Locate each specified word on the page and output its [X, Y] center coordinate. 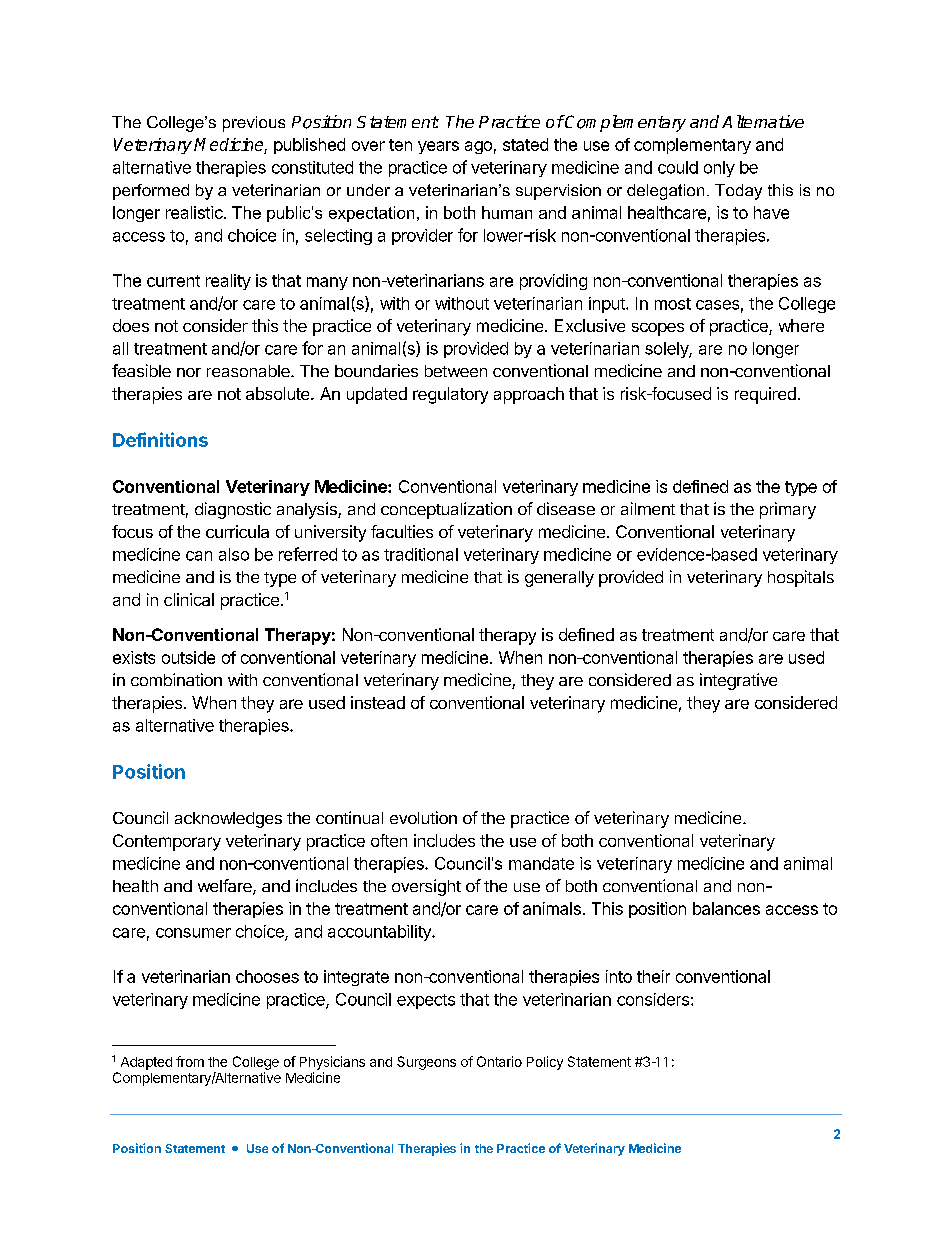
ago [478, 147]
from [190, 1061]
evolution [423, 817]
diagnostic [233, 510]
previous [254, 124]
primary [788, 510]
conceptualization [446, 510]
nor [189, 372]
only [719, 169]
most [673, 304]
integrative [738, 681]
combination [176, 679]
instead [378, 702]
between [456, 371]
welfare [226, 887]
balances [726, 908]
